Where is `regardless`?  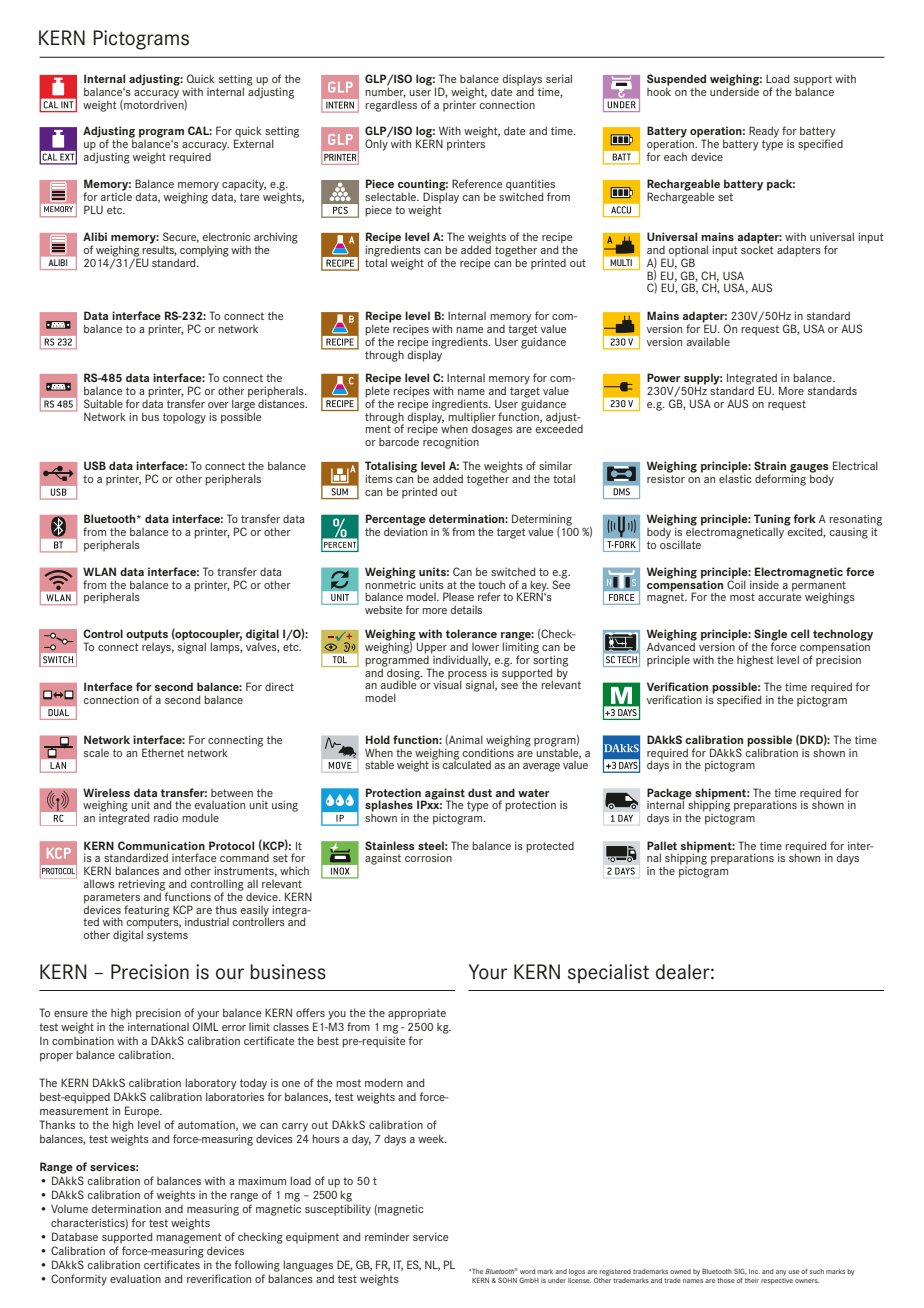
regardless is located at coordinates (391, 106).
